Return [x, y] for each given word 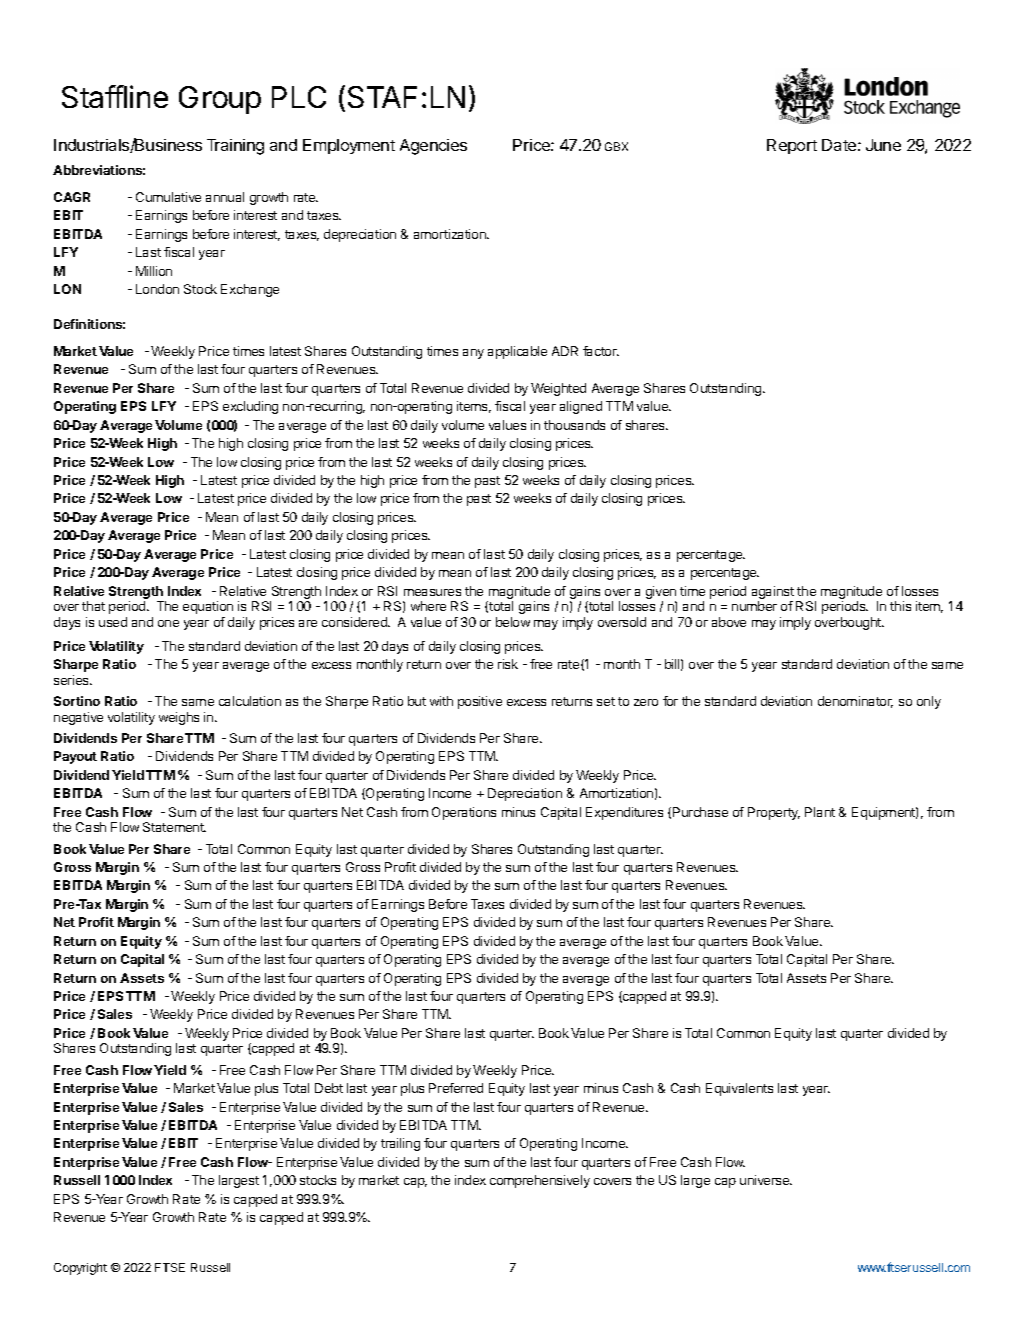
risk [508, 664]
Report [792, 146]
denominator [855, 702]
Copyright [80, 1269]
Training [235, 147]
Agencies [433, 147]
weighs [179, 718]
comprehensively [540, 1181]
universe [766, 1180]
